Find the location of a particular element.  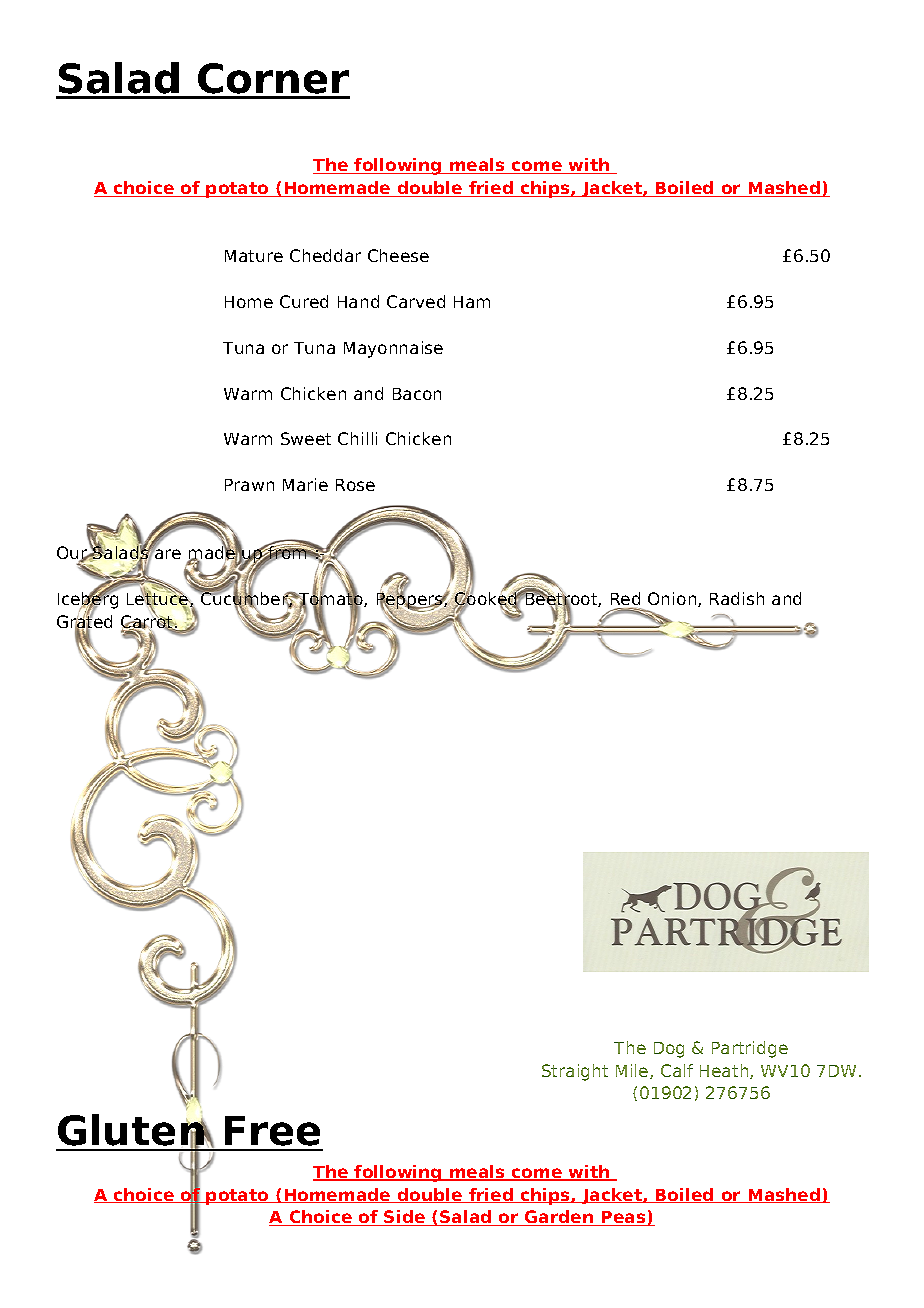

Carved is located at coordinates (416, 301).
